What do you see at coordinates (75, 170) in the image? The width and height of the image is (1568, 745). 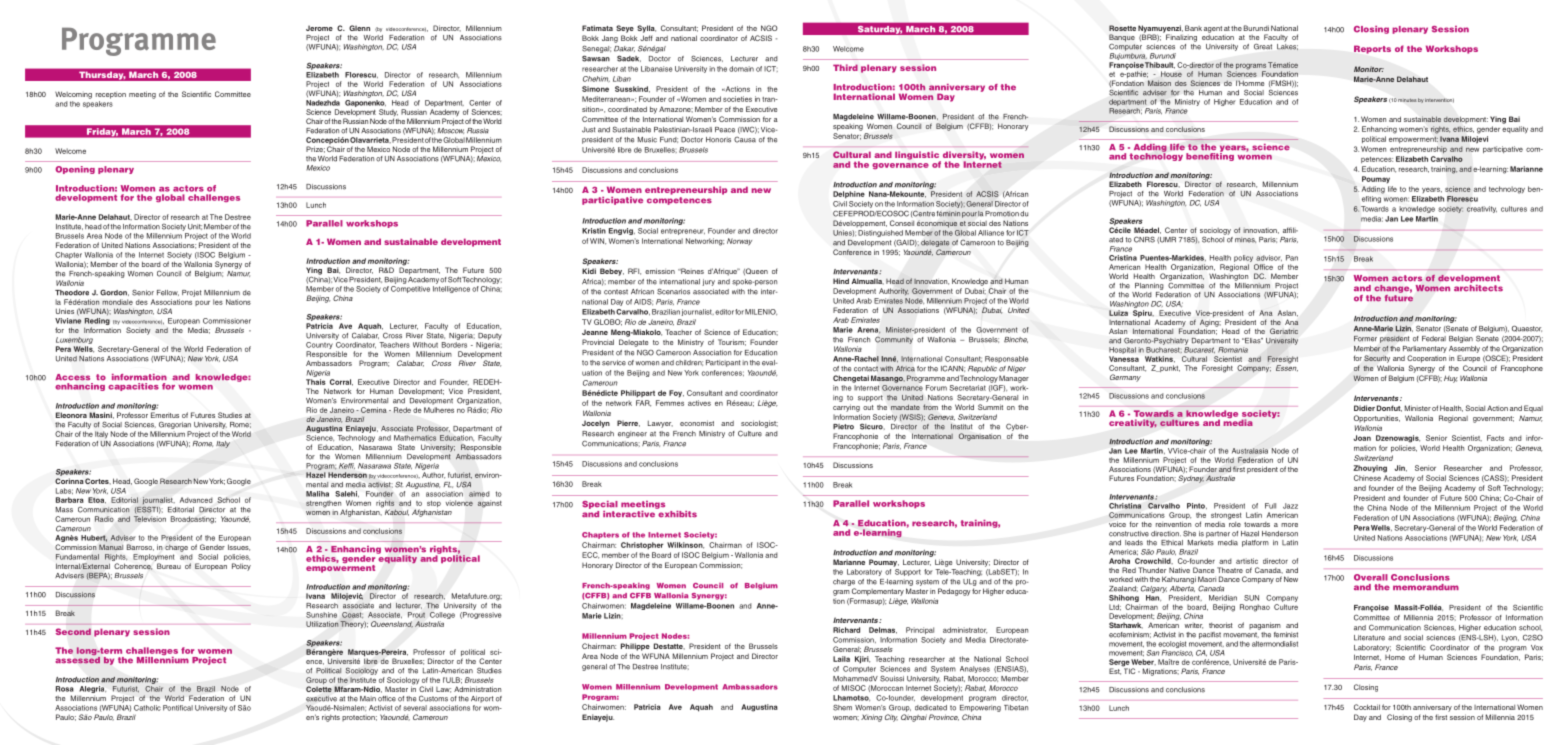 I see `Opening` at bounding box center [75, 170].
